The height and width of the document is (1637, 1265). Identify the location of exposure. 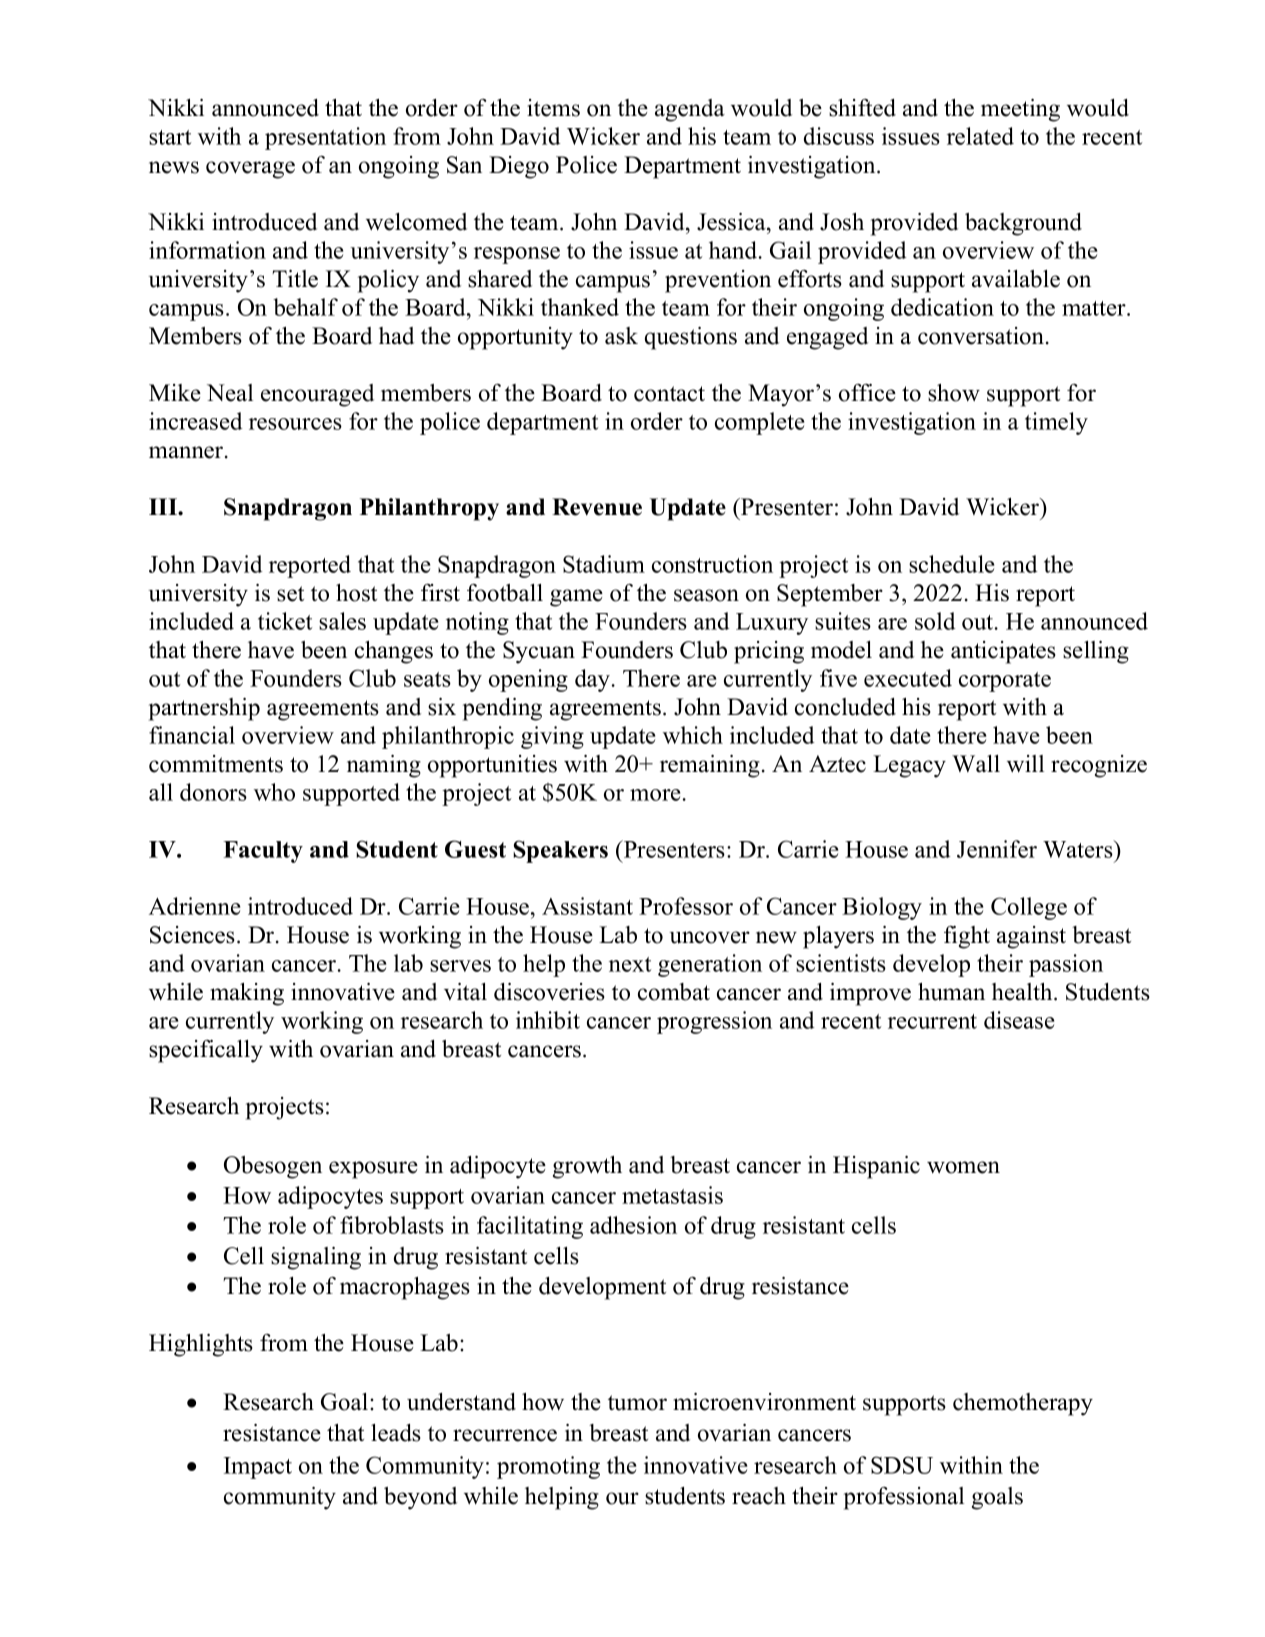
(373, 1170).
